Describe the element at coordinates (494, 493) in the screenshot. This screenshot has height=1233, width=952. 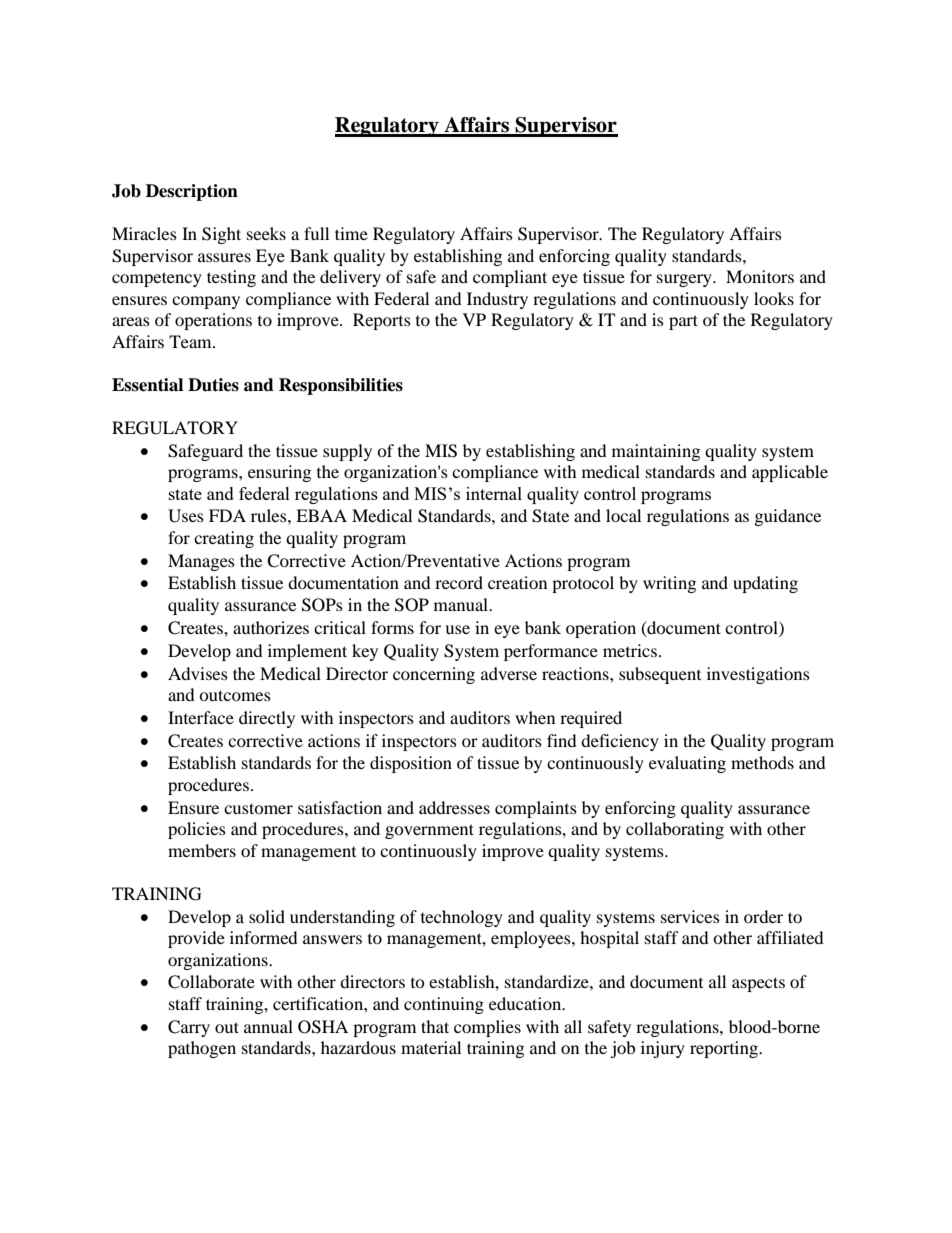
I see `internal` at that location.
